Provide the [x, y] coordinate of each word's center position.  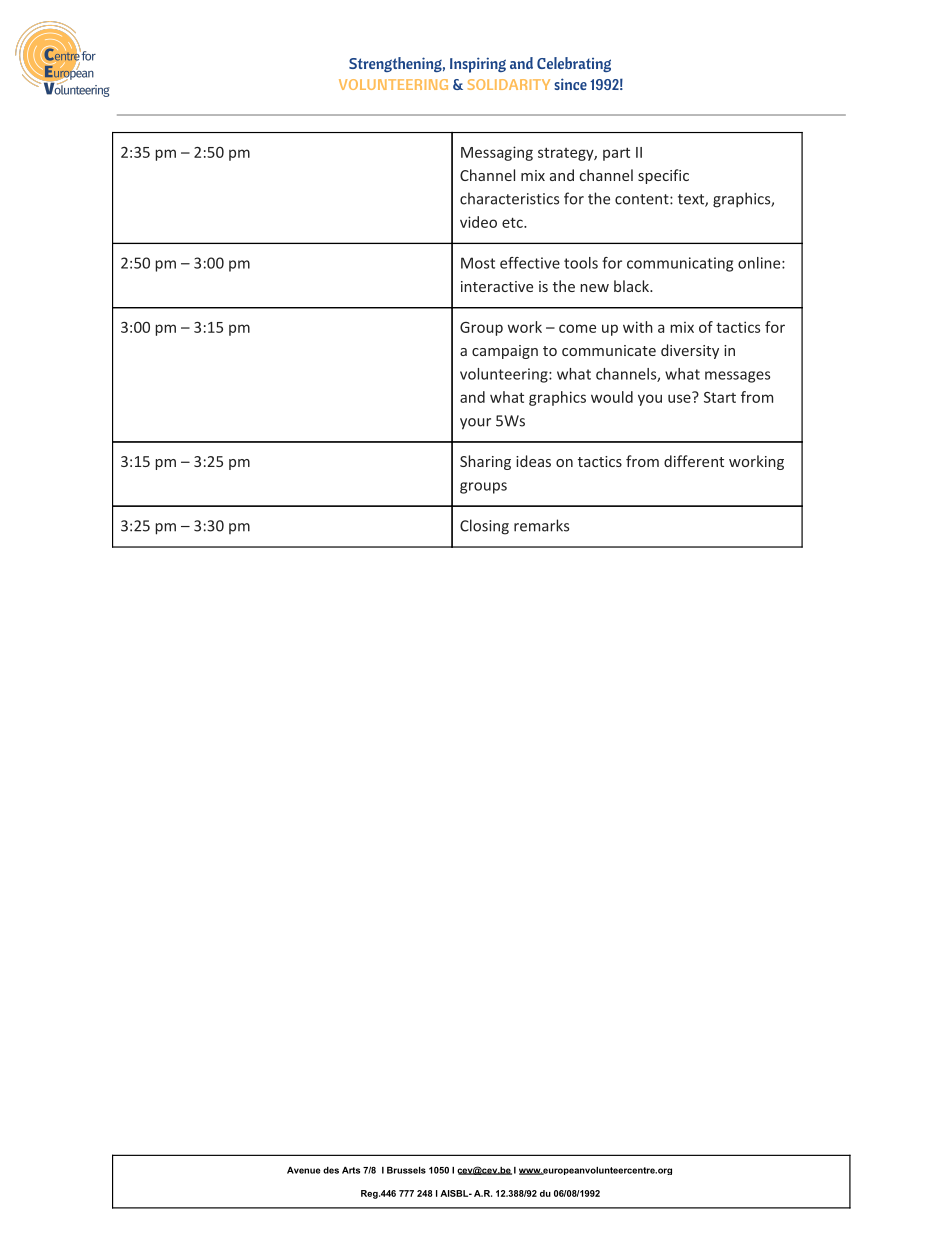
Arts [351, 1170]
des [331, 1170]
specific [663, 176]
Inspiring [478, 65]
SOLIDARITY [509, 84]
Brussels [406, 1170]
